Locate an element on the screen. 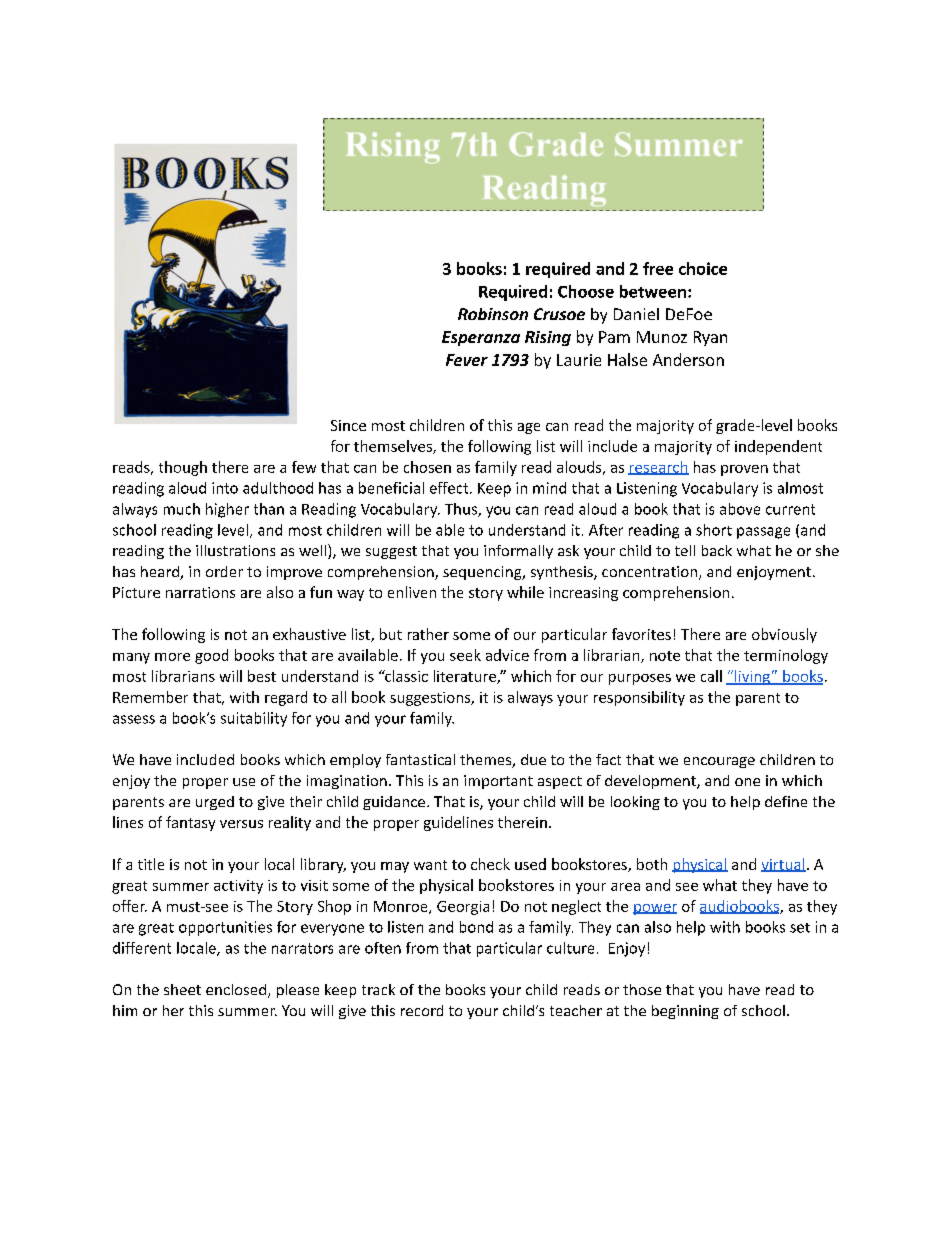 Image resolution: width=952 pixels, height=1233 pixels. sheet is located at coordinates (182, 989).
